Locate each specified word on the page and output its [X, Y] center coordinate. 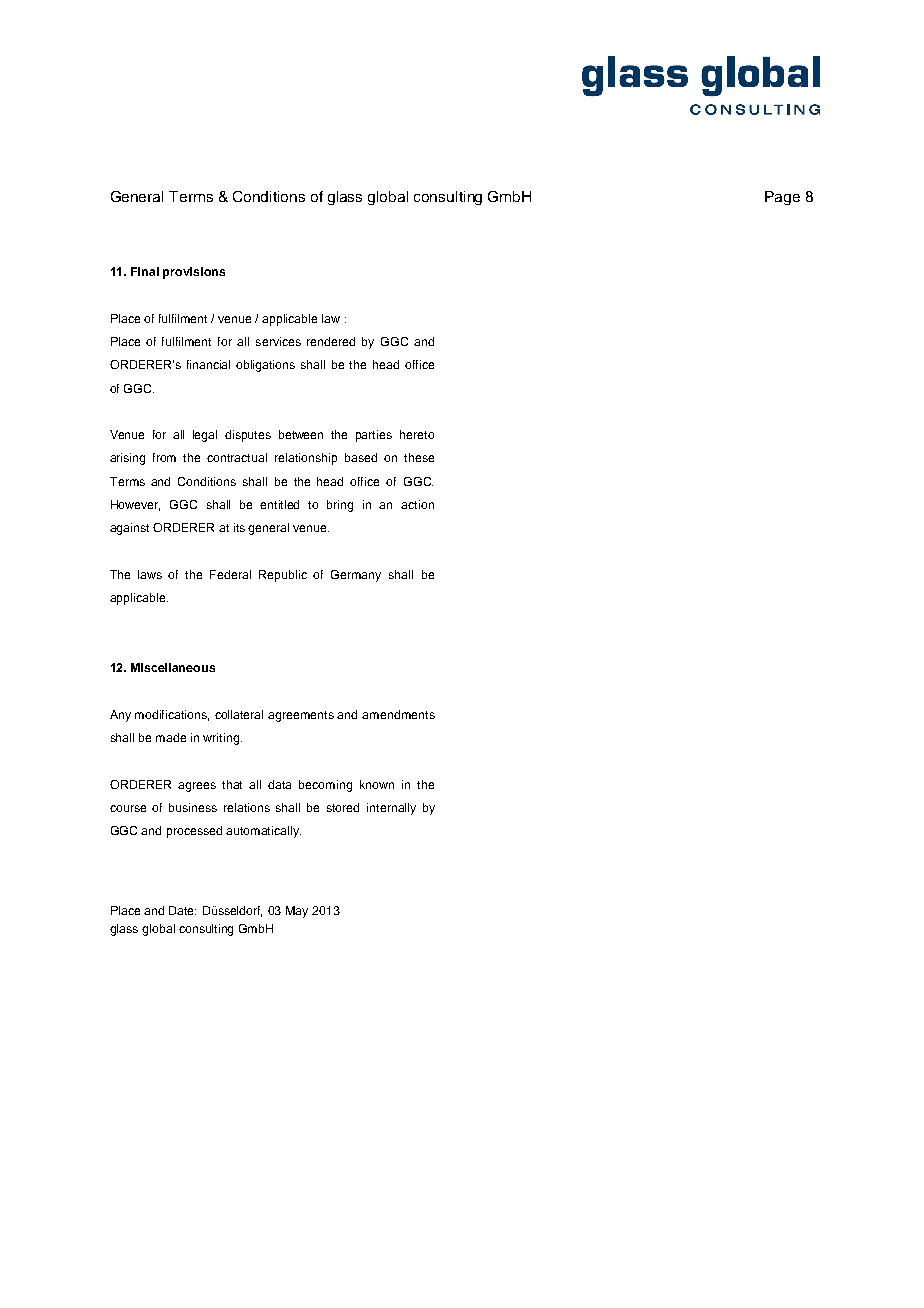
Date [182, 910]
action [417, 504]
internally [391, 809]
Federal [230, 574]
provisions [194, 273]
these [419, 457]
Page [782, 198]
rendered [331, 341]
